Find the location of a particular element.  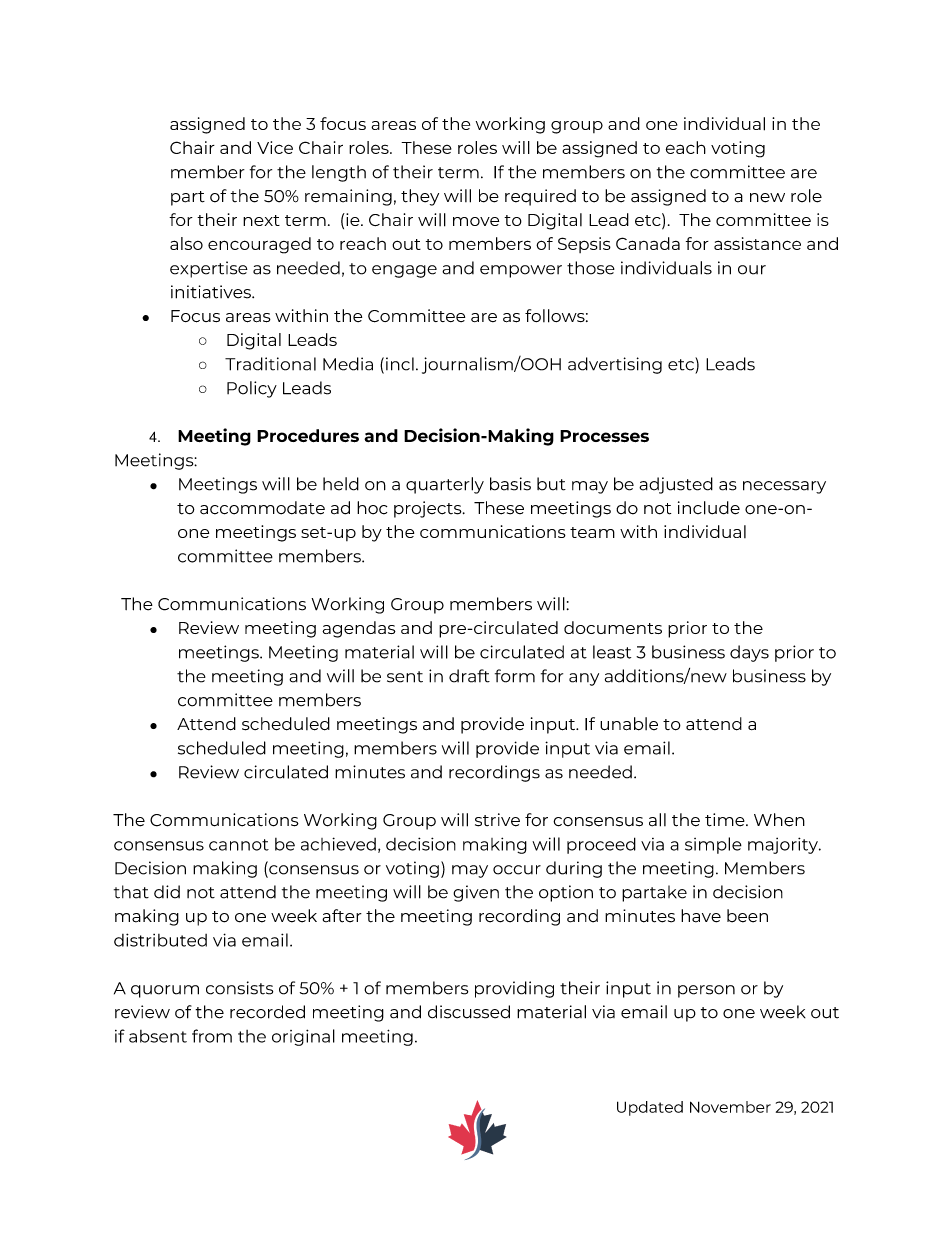

November is located at coordinates (730, 1107).
